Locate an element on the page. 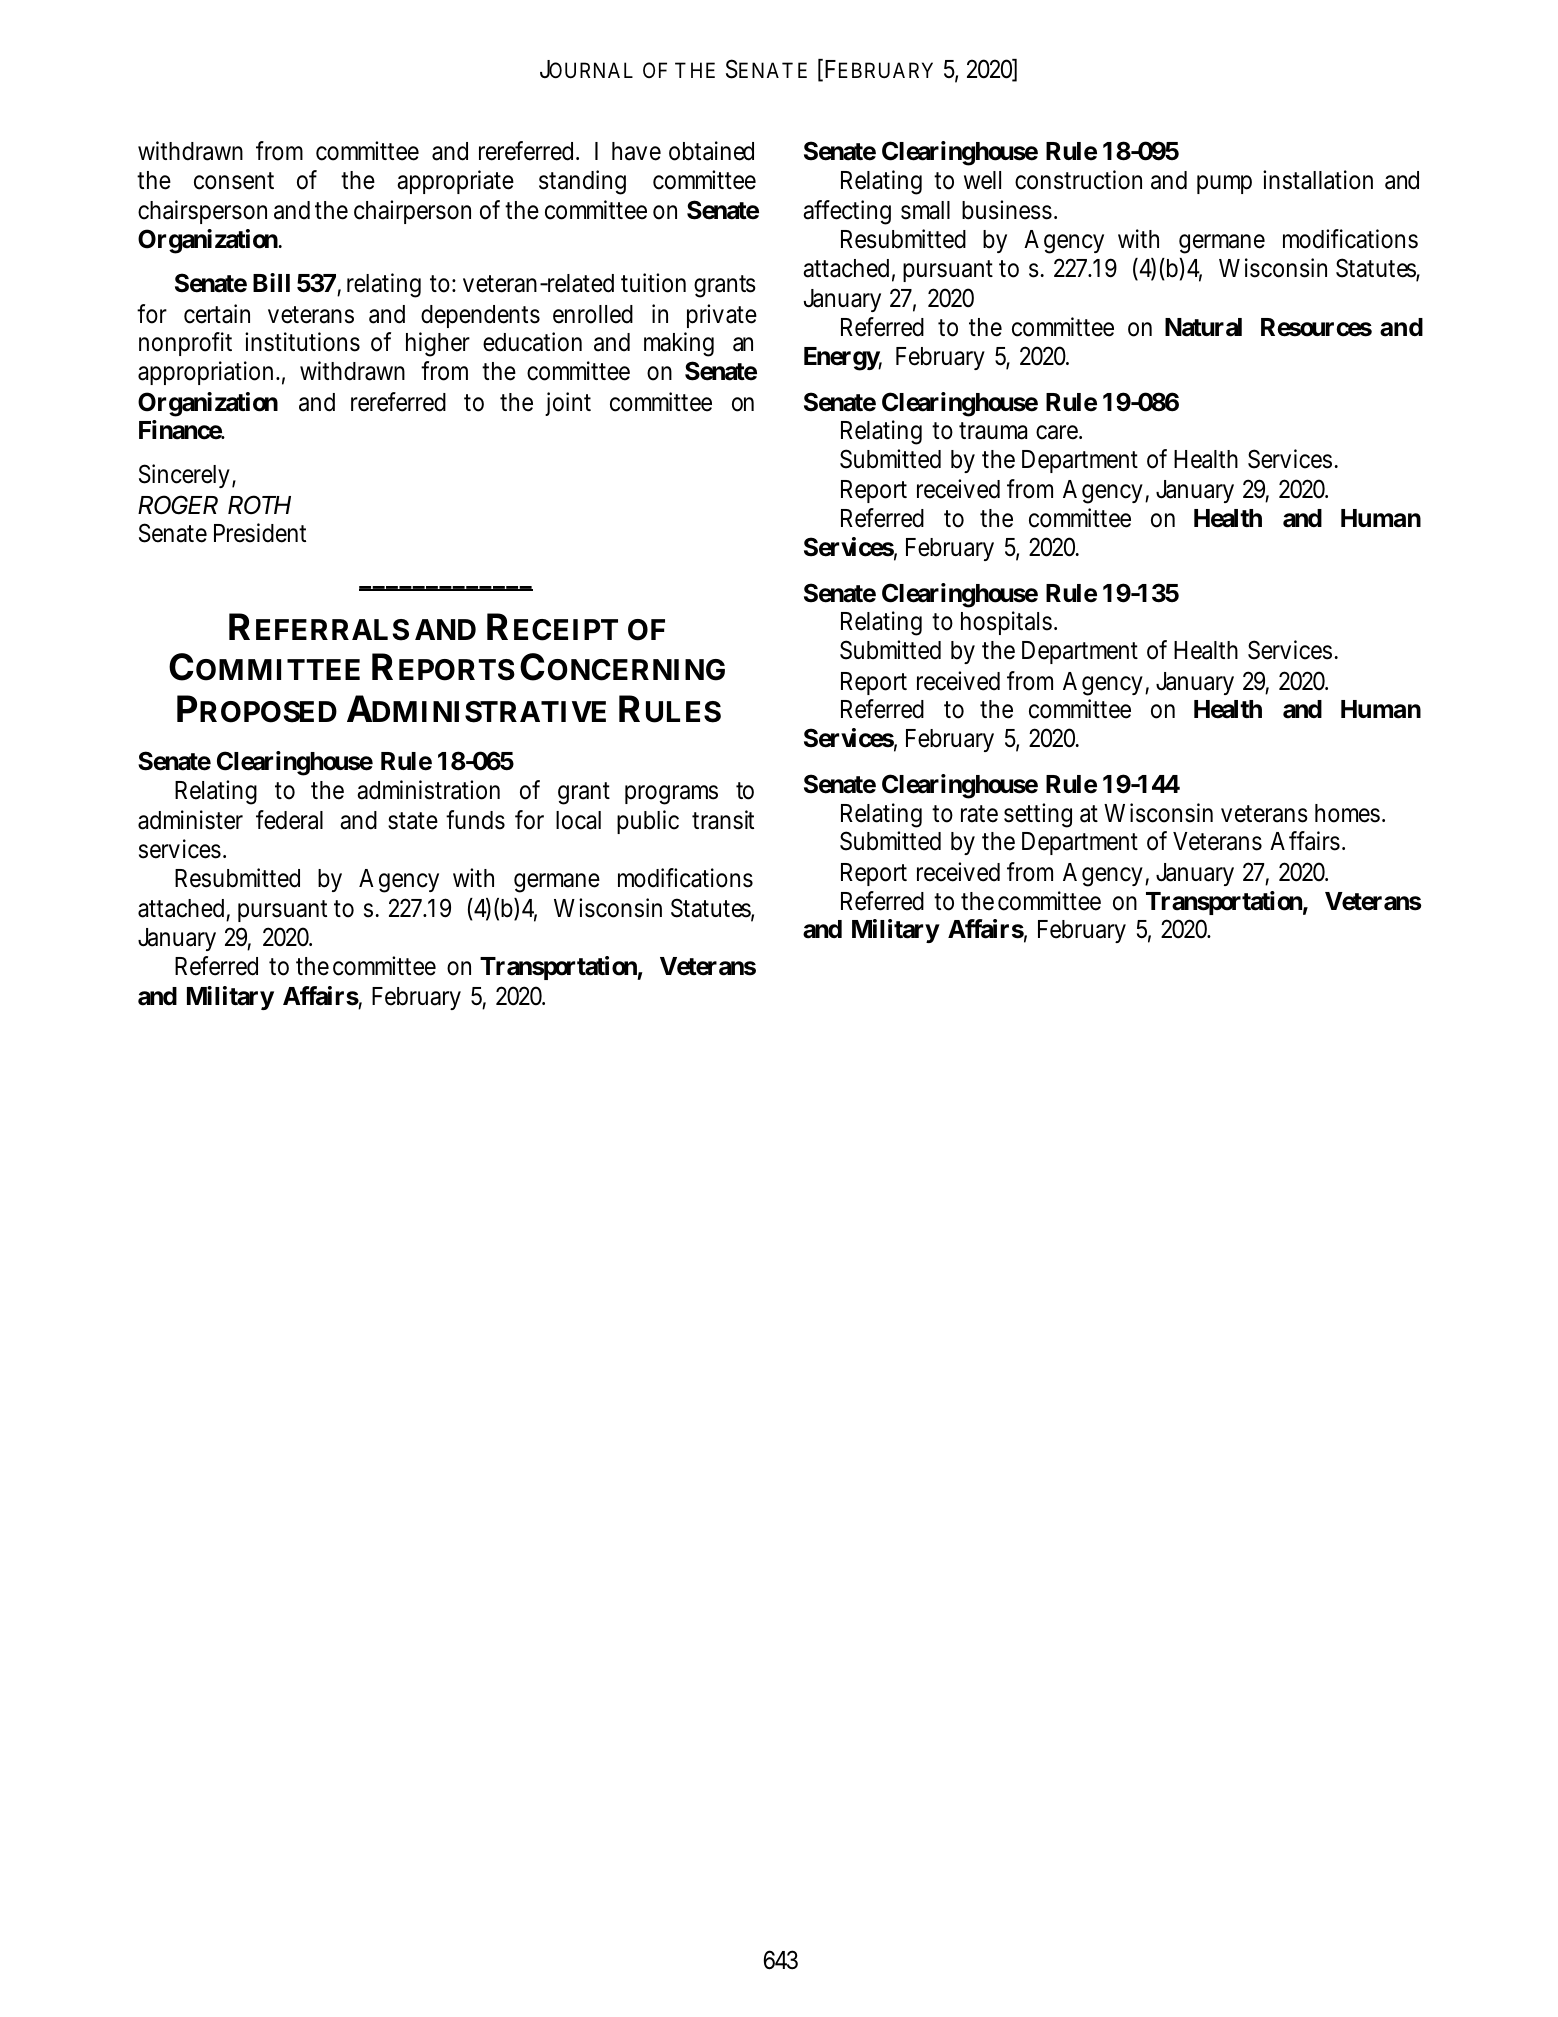  obtained is located at coordinates (711, 151).
